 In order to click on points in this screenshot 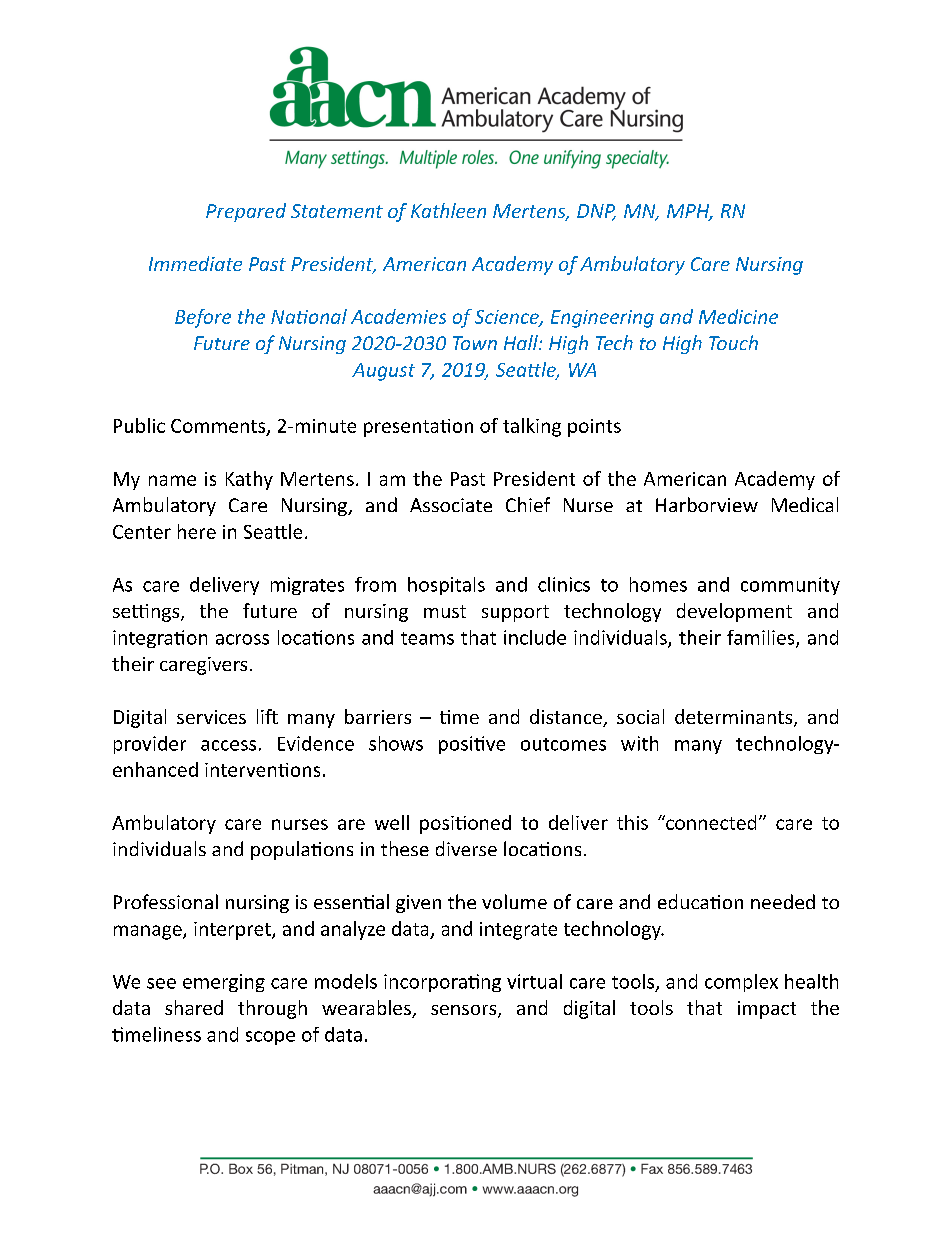, I will do `click(594, 428)`.
